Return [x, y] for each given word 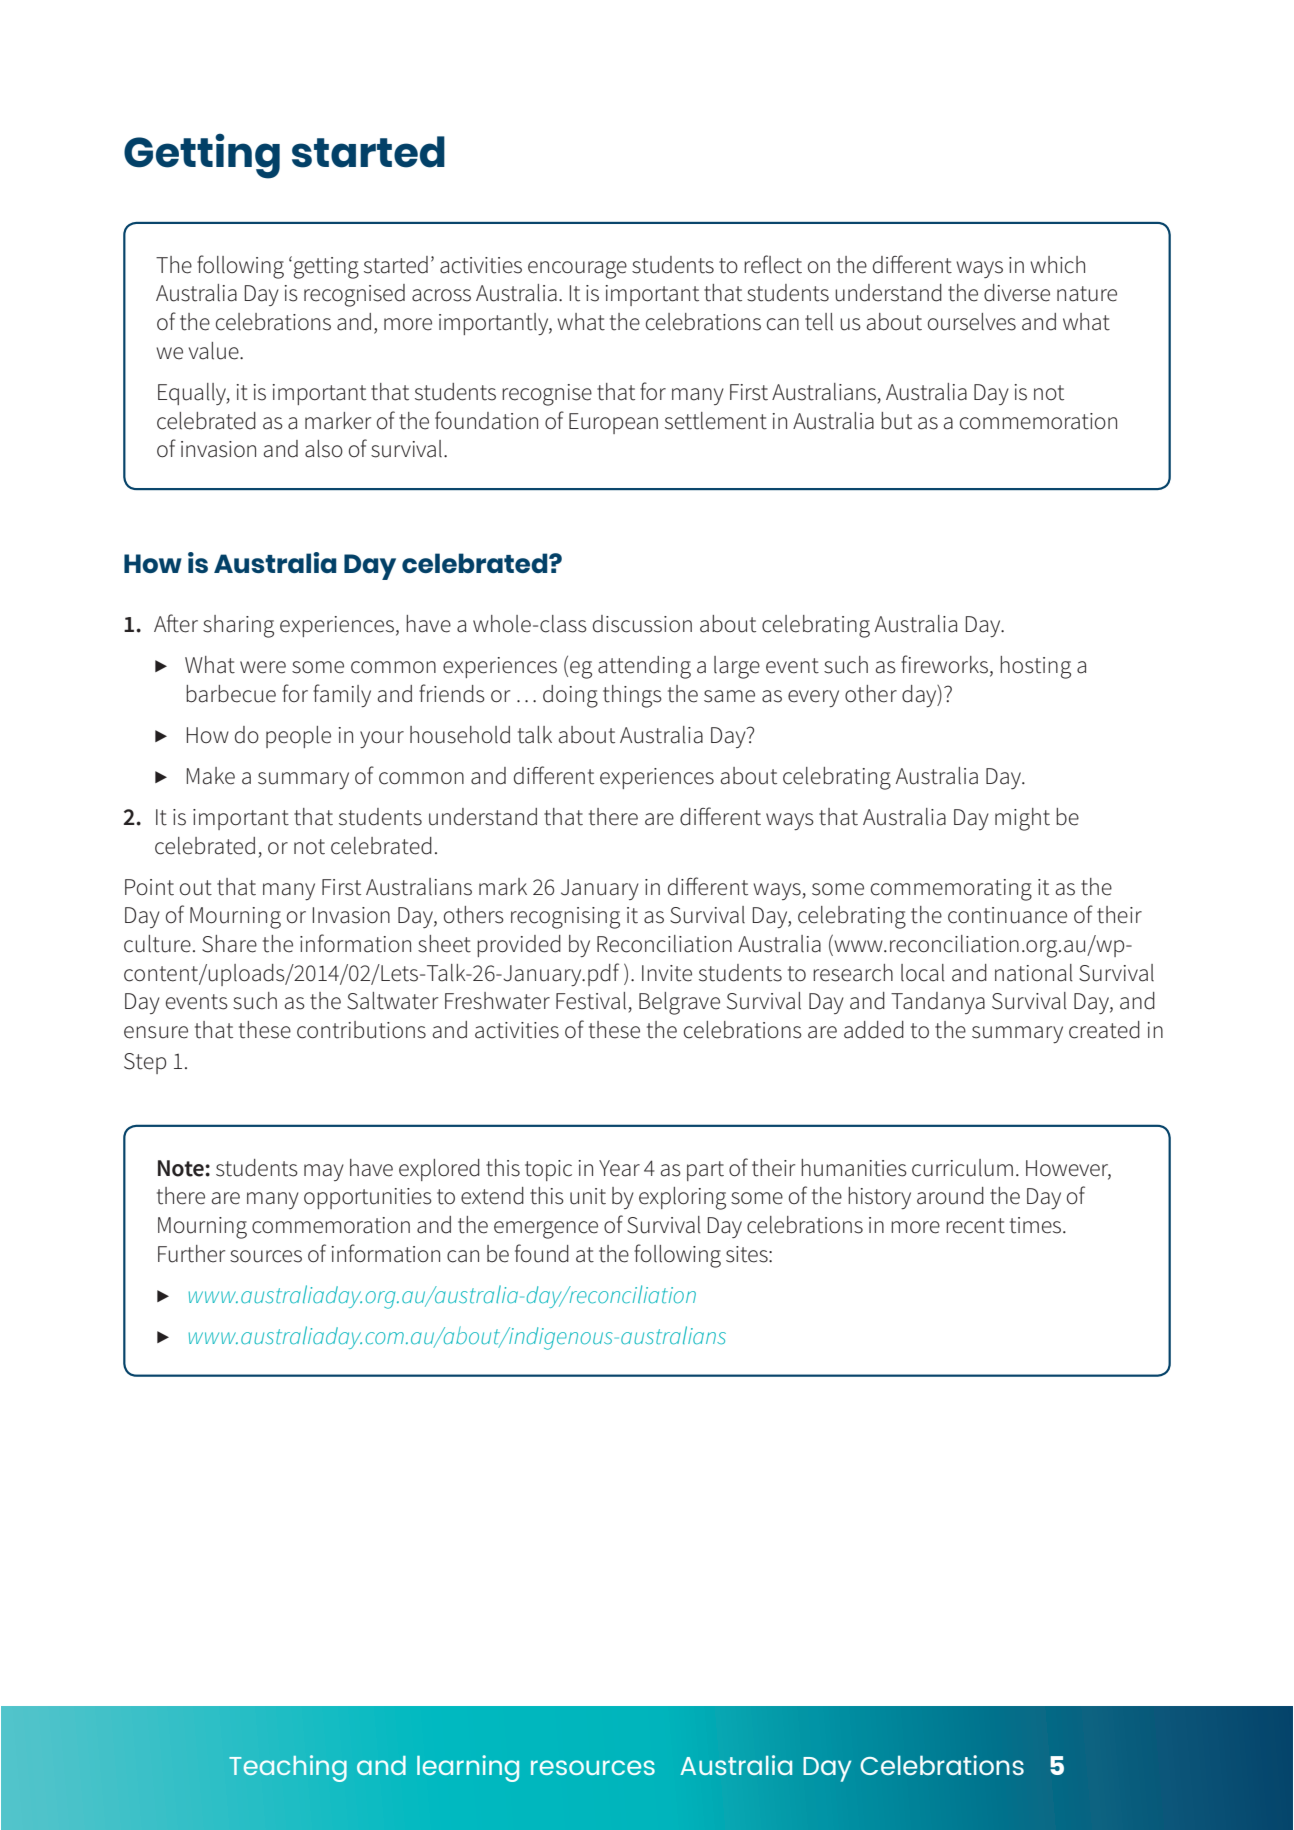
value [215, 351]
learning [468, 1768]
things [632, 696]
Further [191, 1254]
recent [975, 1226]
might [1022, 819]
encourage [577, 270]
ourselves [972, 322]
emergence [546, 1230]
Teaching [288, 1768]
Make [211, 776]
